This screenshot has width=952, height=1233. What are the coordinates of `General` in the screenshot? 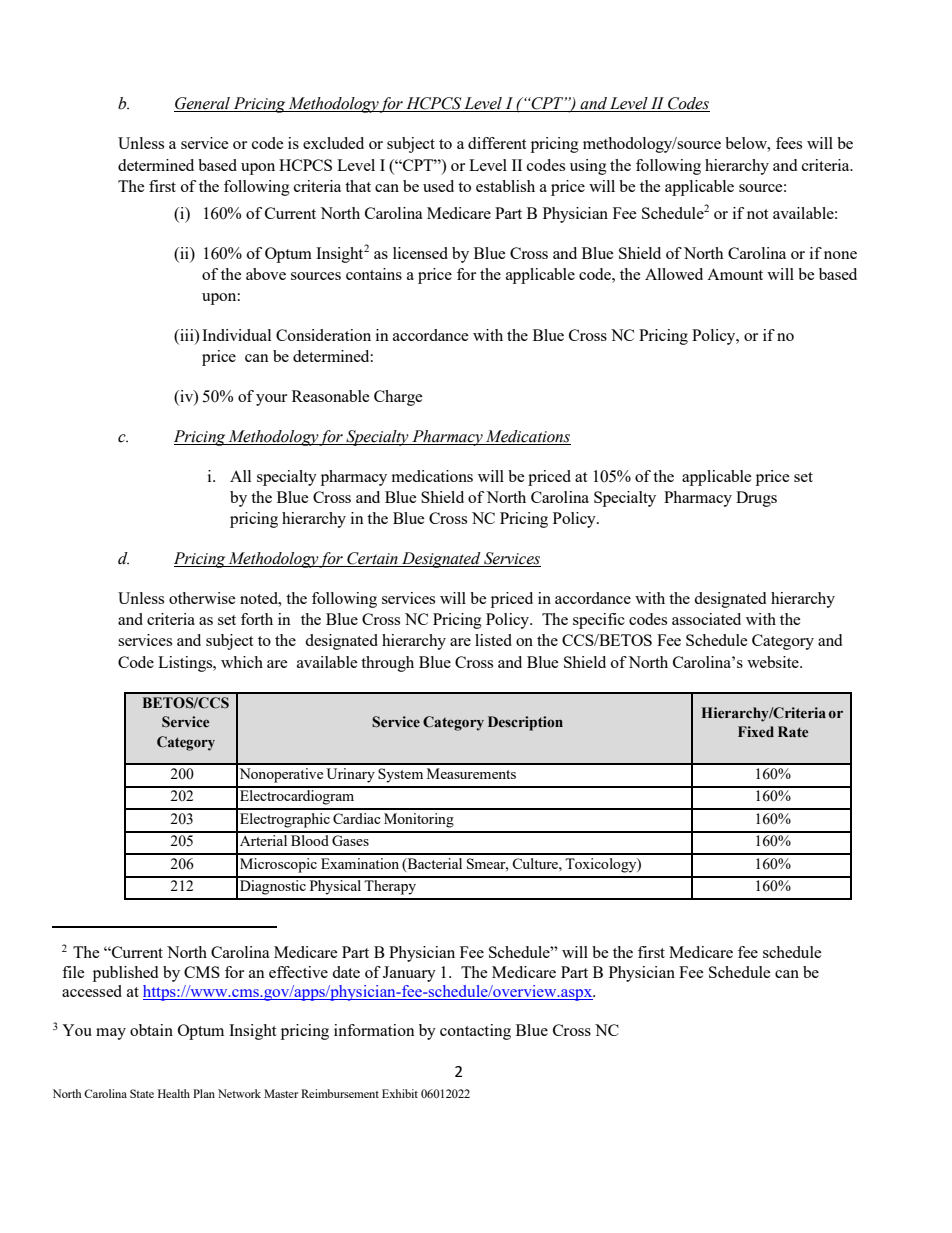 It's located at (203, 104).
